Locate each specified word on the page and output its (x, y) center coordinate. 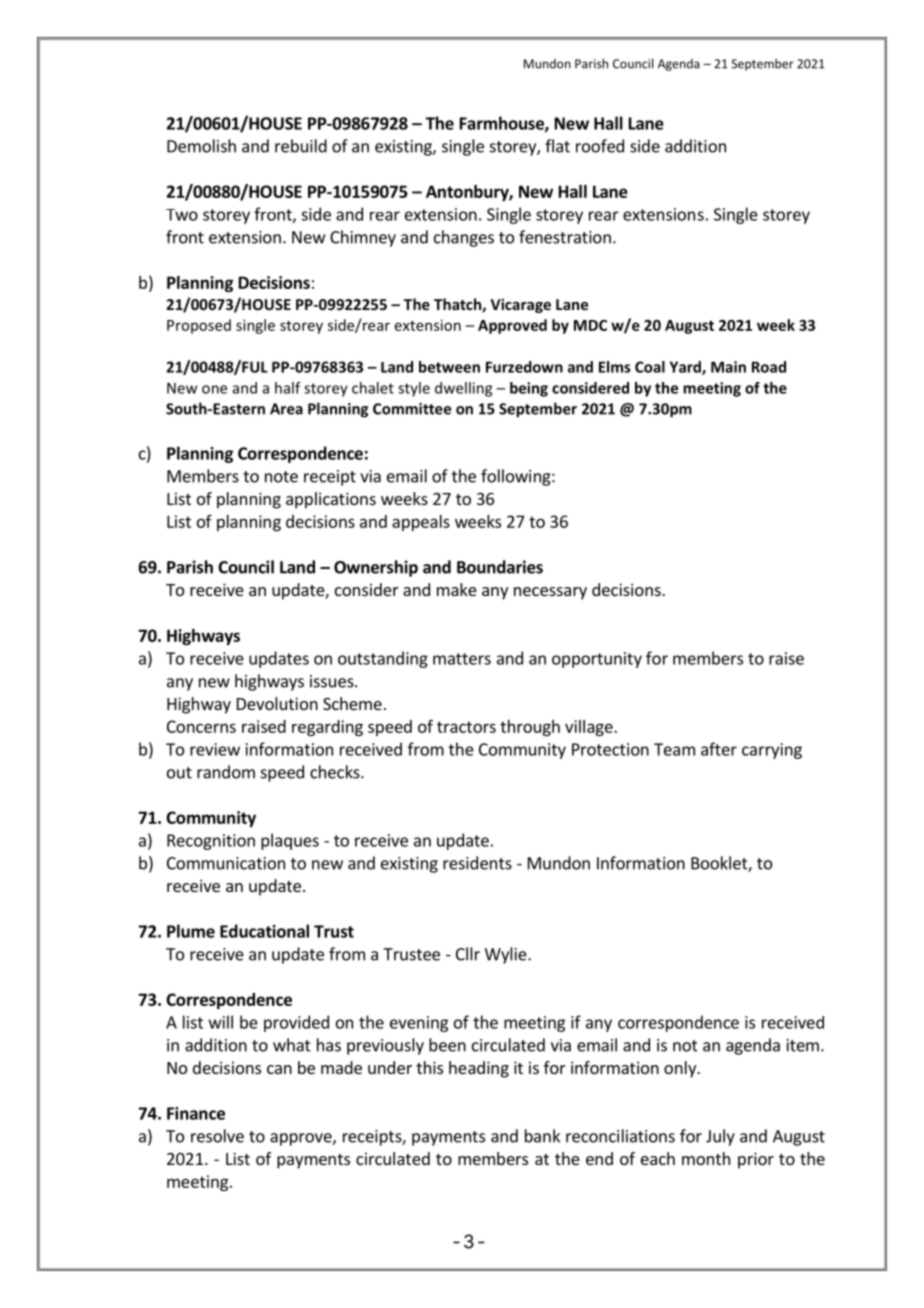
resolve (217, 1136)
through (530, 728)
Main (728, 367)
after (719, 749)
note (281, 477)
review (215, 749)
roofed (600, 146)
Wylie (507, 955)
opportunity (597, 660)
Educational (264, 931)
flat (557, 146)
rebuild (301, 146)
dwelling (463, 389)
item (803, 1045)
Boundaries (500, 567)
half (288, 388)
